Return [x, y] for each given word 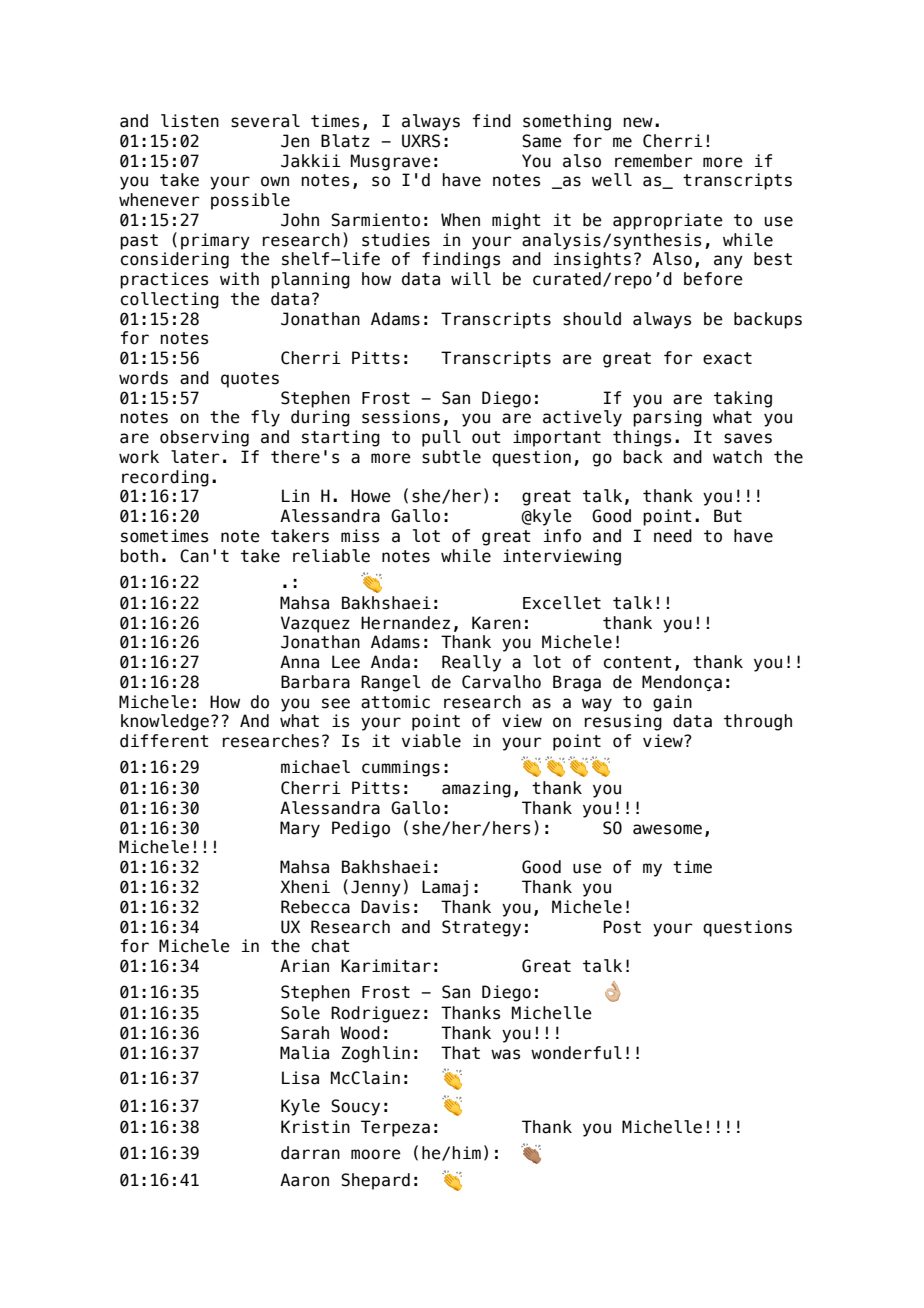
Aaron [304, 1180]
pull [441, 438]
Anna [299, 662]
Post [622, 927]
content [638, 662]
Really [471, 663]
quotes [250, 380]
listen [190, 121]
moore [376, 1154]
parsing [667, 418]
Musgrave [391, 162]
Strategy [481, 928]
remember [654, 161]
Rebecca [315, 907]
